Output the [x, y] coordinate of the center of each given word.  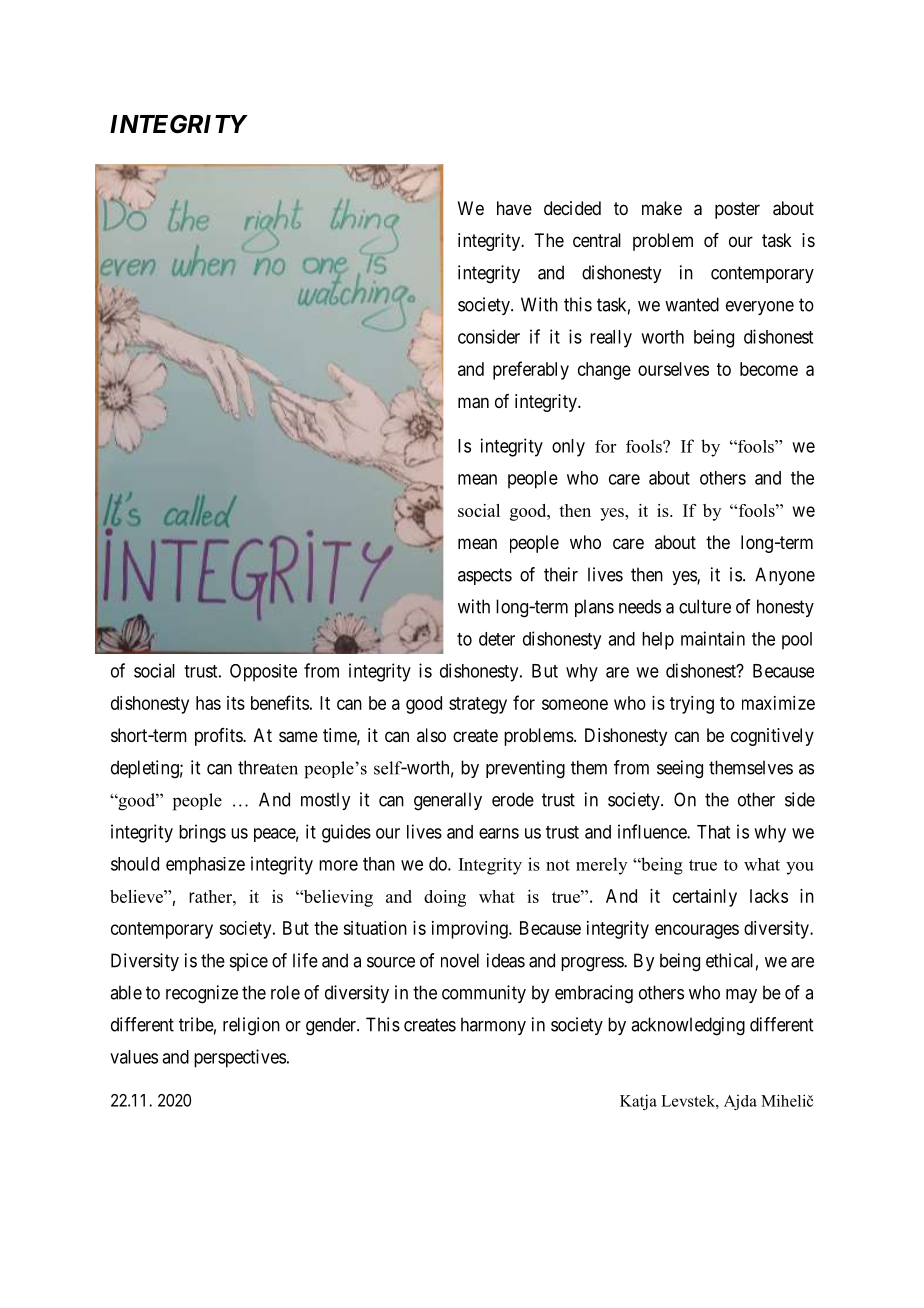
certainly [705, 898]
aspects [485, 576]
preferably [531, 370]
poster [737, 210]
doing [445, 898]
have [514, 208]
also [431, 735]
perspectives [240, 1058]
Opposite [263, 673]
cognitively [772, 737]
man [473, 403]
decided [572, 208]
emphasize [205, 866]
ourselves [673, 369]
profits [219, 737]
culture [705, 606]
